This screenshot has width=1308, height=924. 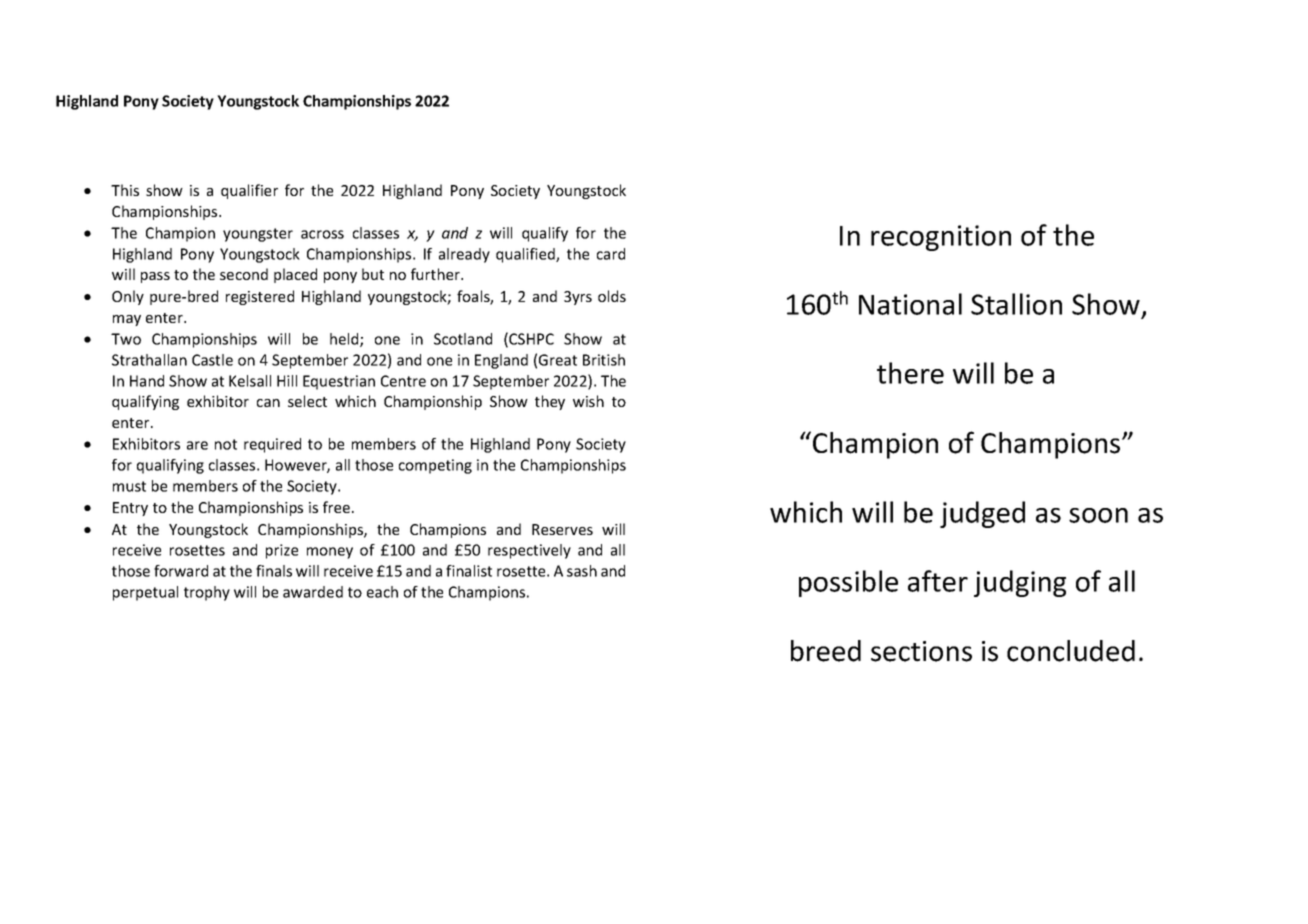 What do you see at coordinates (249, 191) in the screenshot?
I see `qualifier` at bounding box center [249, 191].
